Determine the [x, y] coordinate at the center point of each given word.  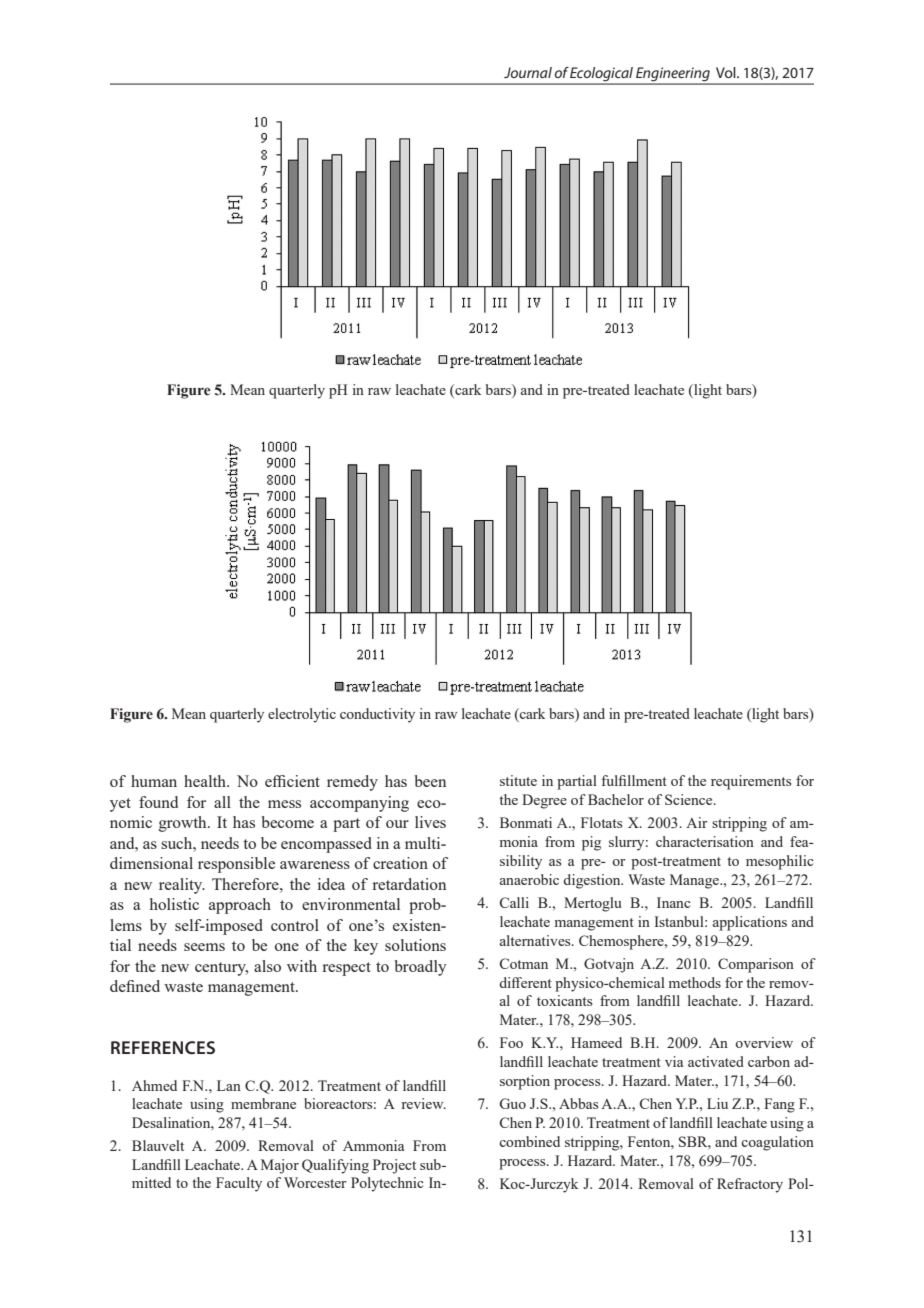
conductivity [377, 715]
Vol [727, 72]
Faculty [239, 1184]
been [430, 781]
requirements [751, 782]
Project [394, 1166]
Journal [528, 72]
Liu [717, 1103]
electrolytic [302, 715]
